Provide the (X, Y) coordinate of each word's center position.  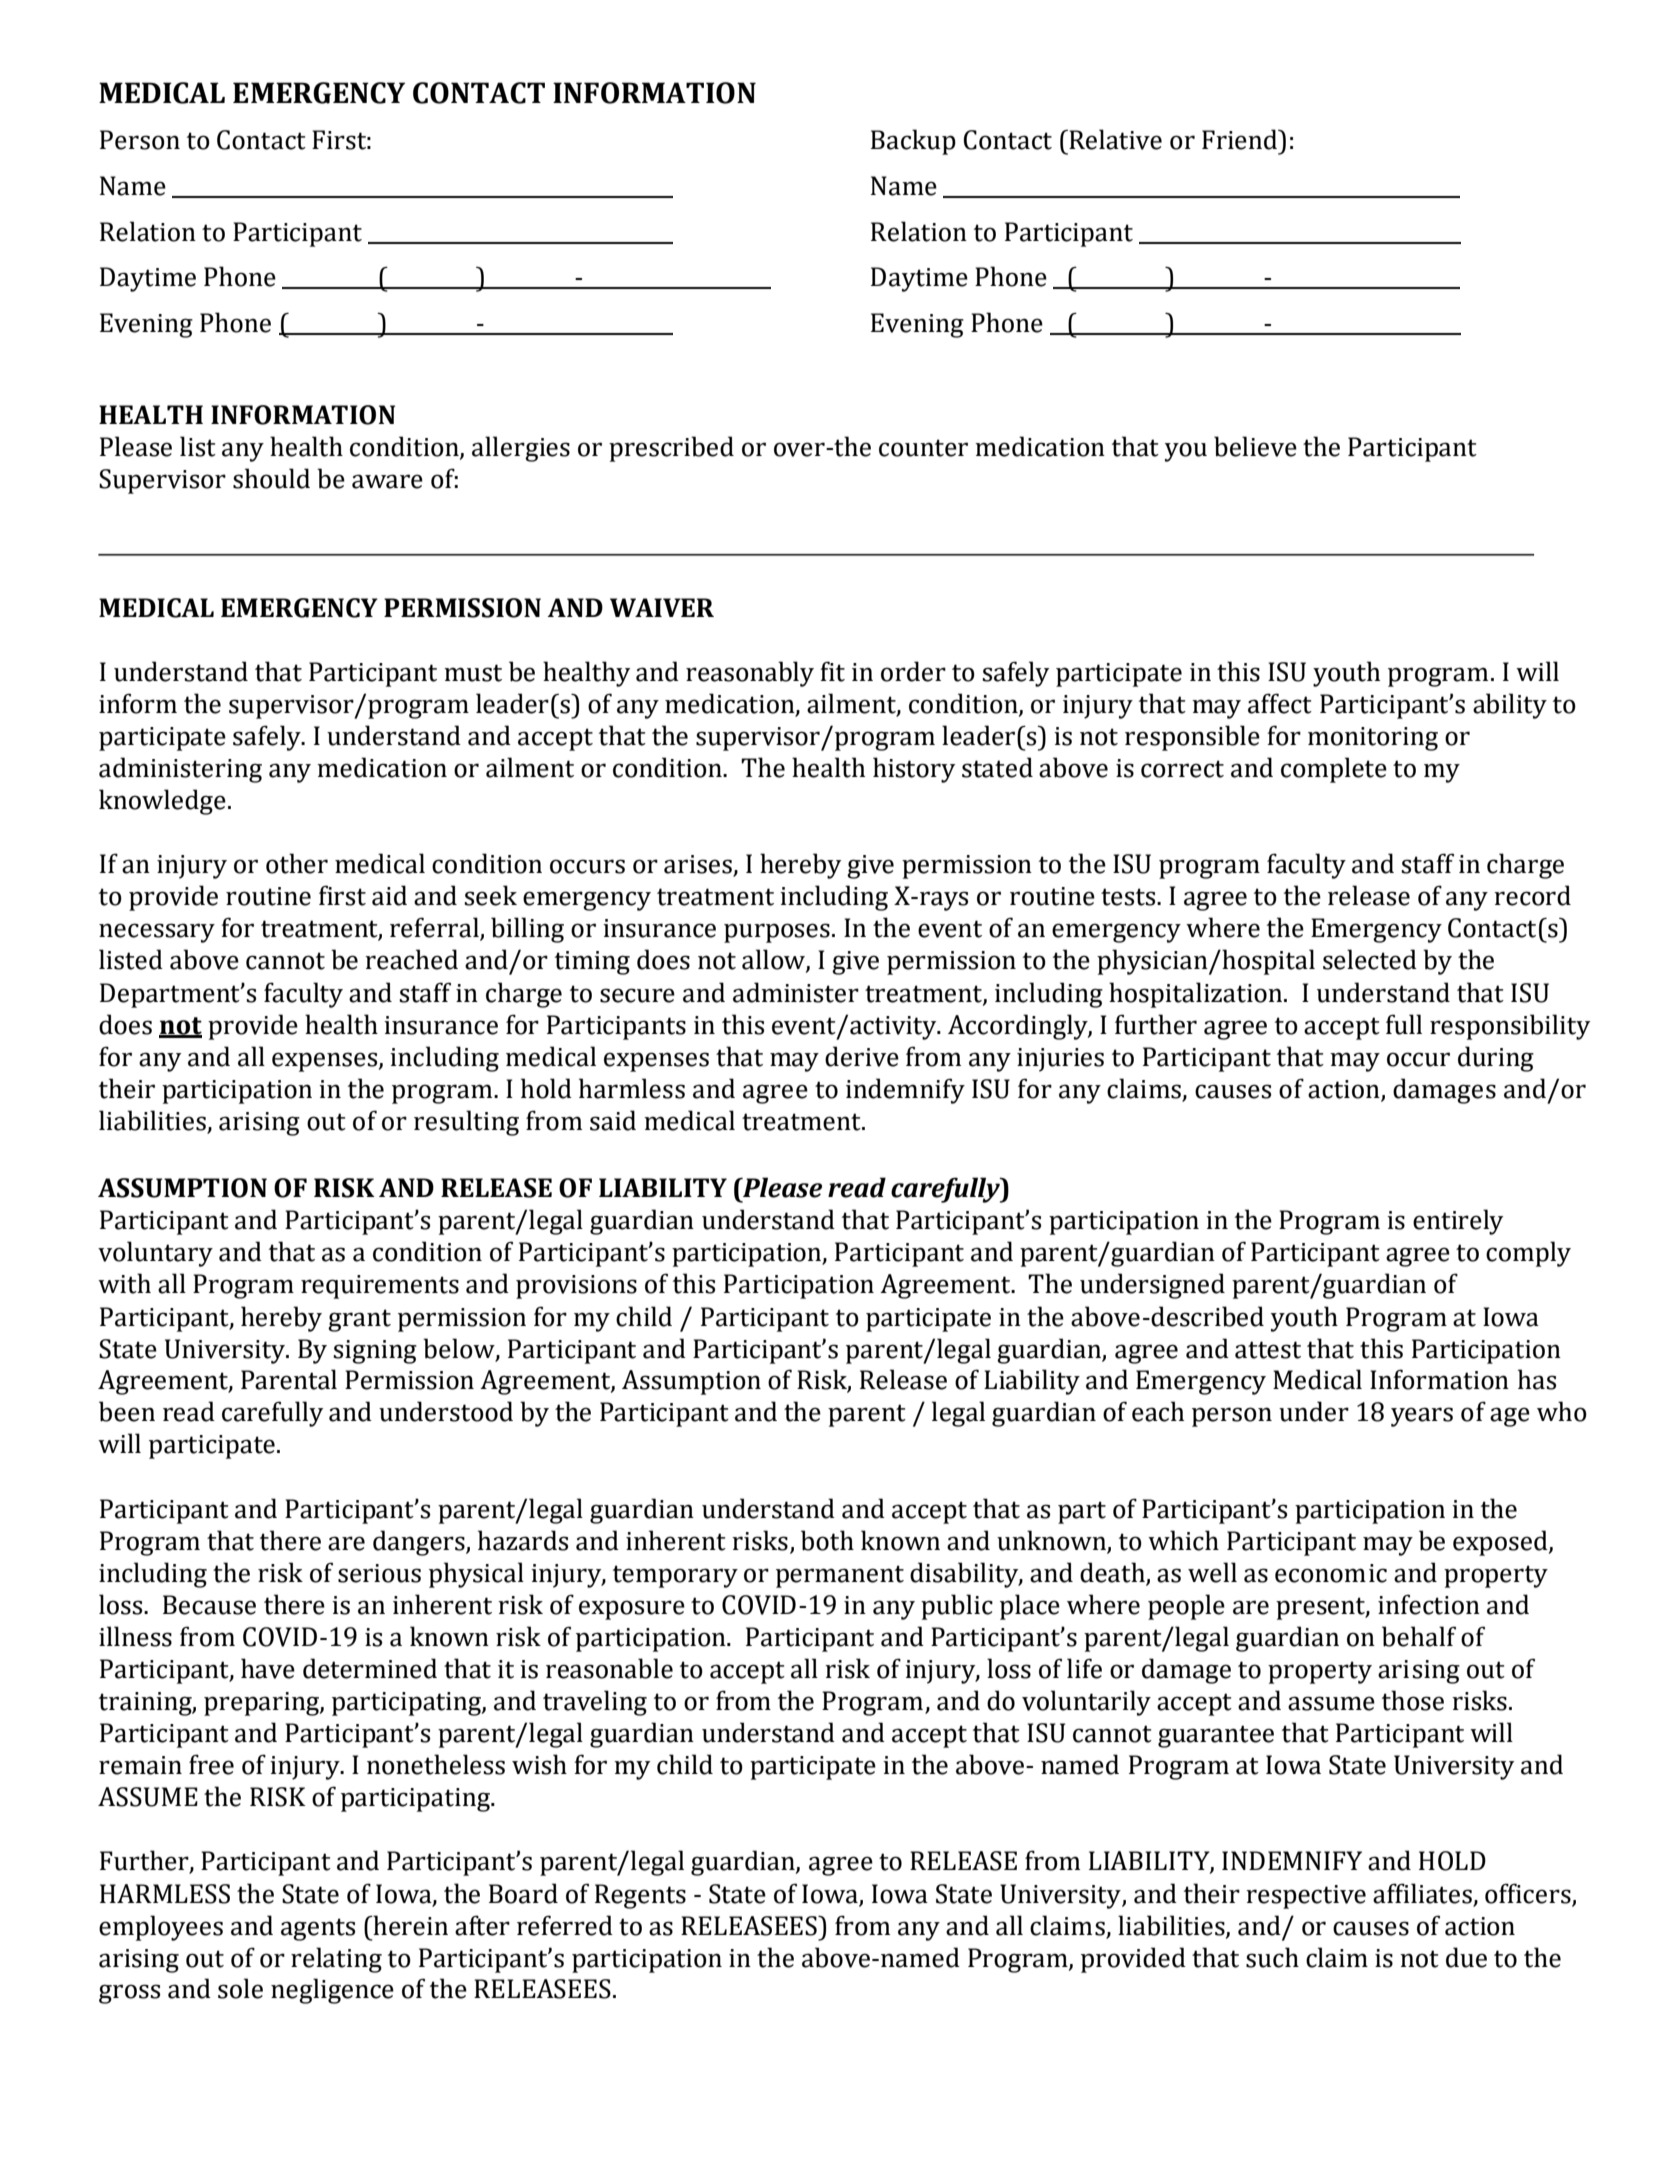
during (1496, 1059)
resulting (466, 1123)
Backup (913, 142)
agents (318, 1929)
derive (862, 1056)
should (271, 478)
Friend (1241, 139)
